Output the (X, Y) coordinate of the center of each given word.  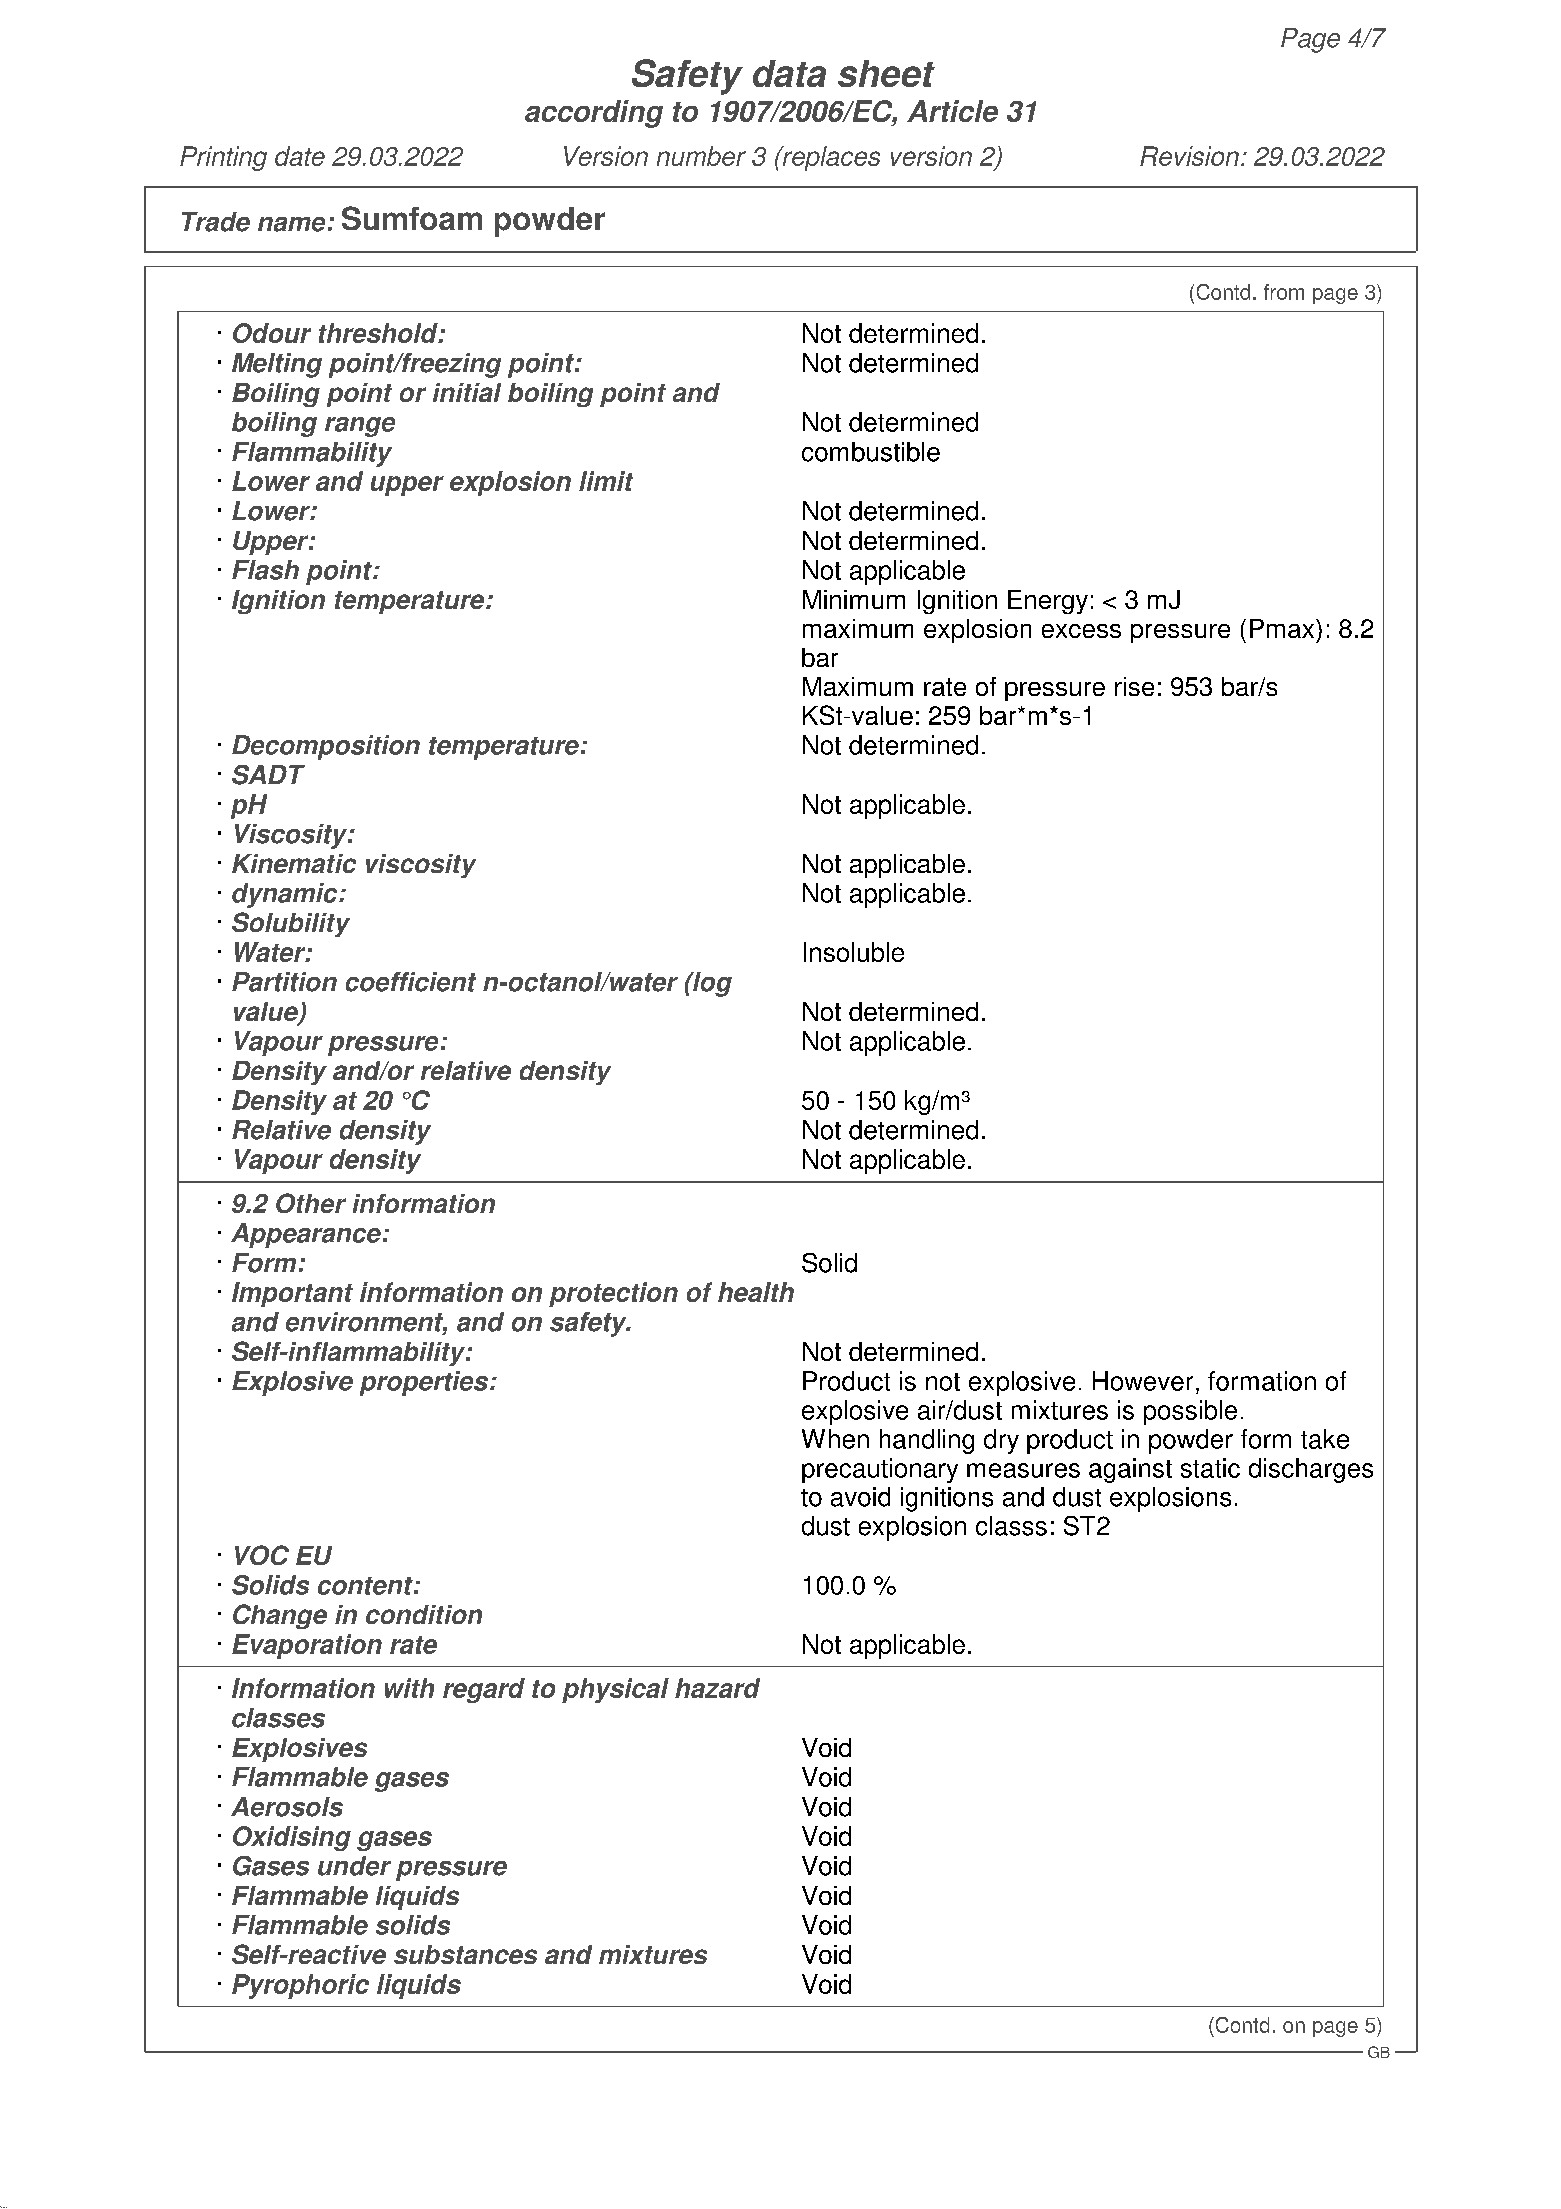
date (300, 156)
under (354, 1866)
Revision (1189, 156)
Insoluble (854, 952)
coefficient (411, 982)
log (711, 984)
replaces (830, 158)
